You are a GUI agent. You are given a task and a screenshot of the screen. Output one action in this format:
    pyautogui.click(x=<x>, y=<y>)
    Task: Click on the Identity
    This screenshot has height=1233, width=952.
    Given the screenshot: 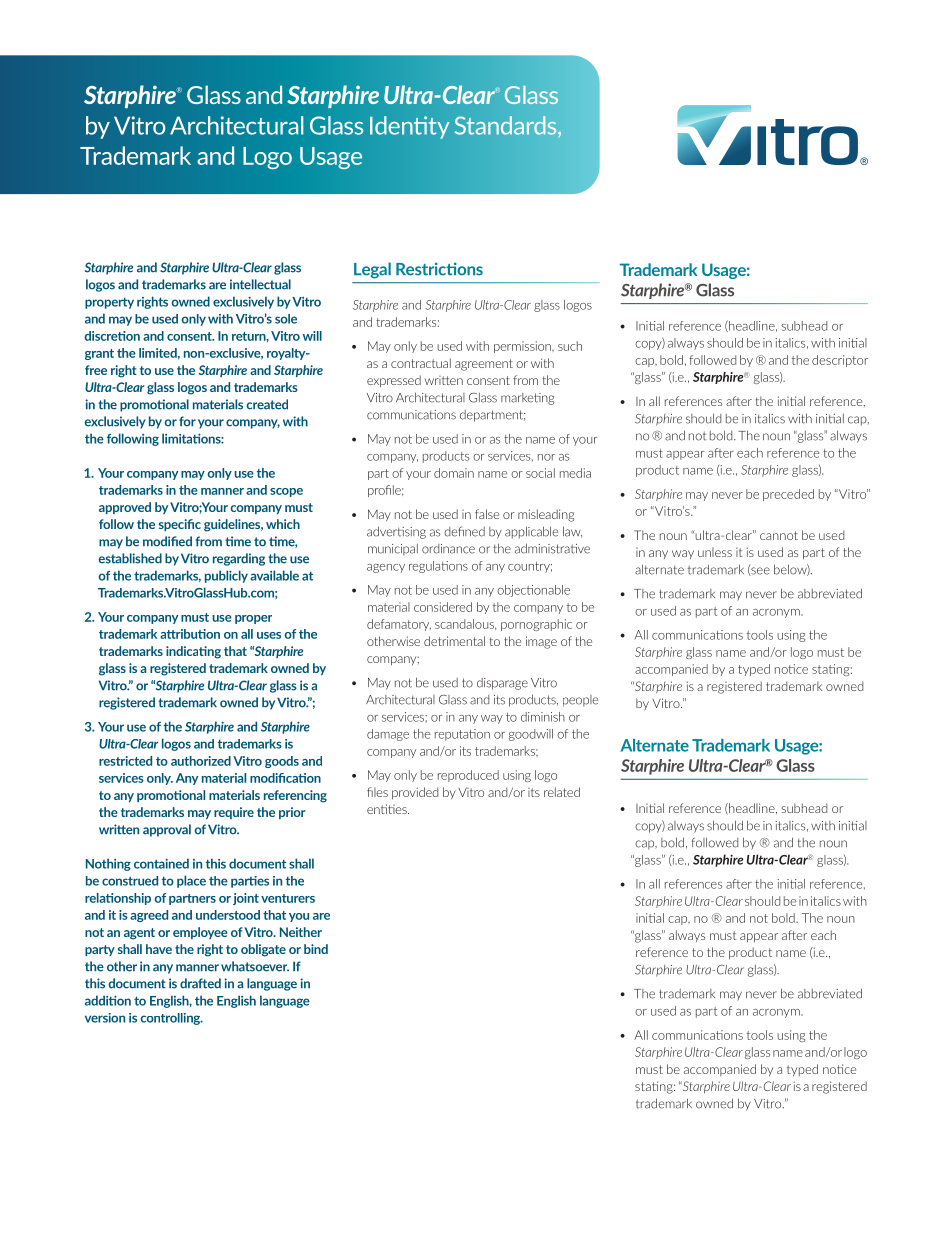 What is the action you would take?
    pyautogui.click(x=410, y=127)
